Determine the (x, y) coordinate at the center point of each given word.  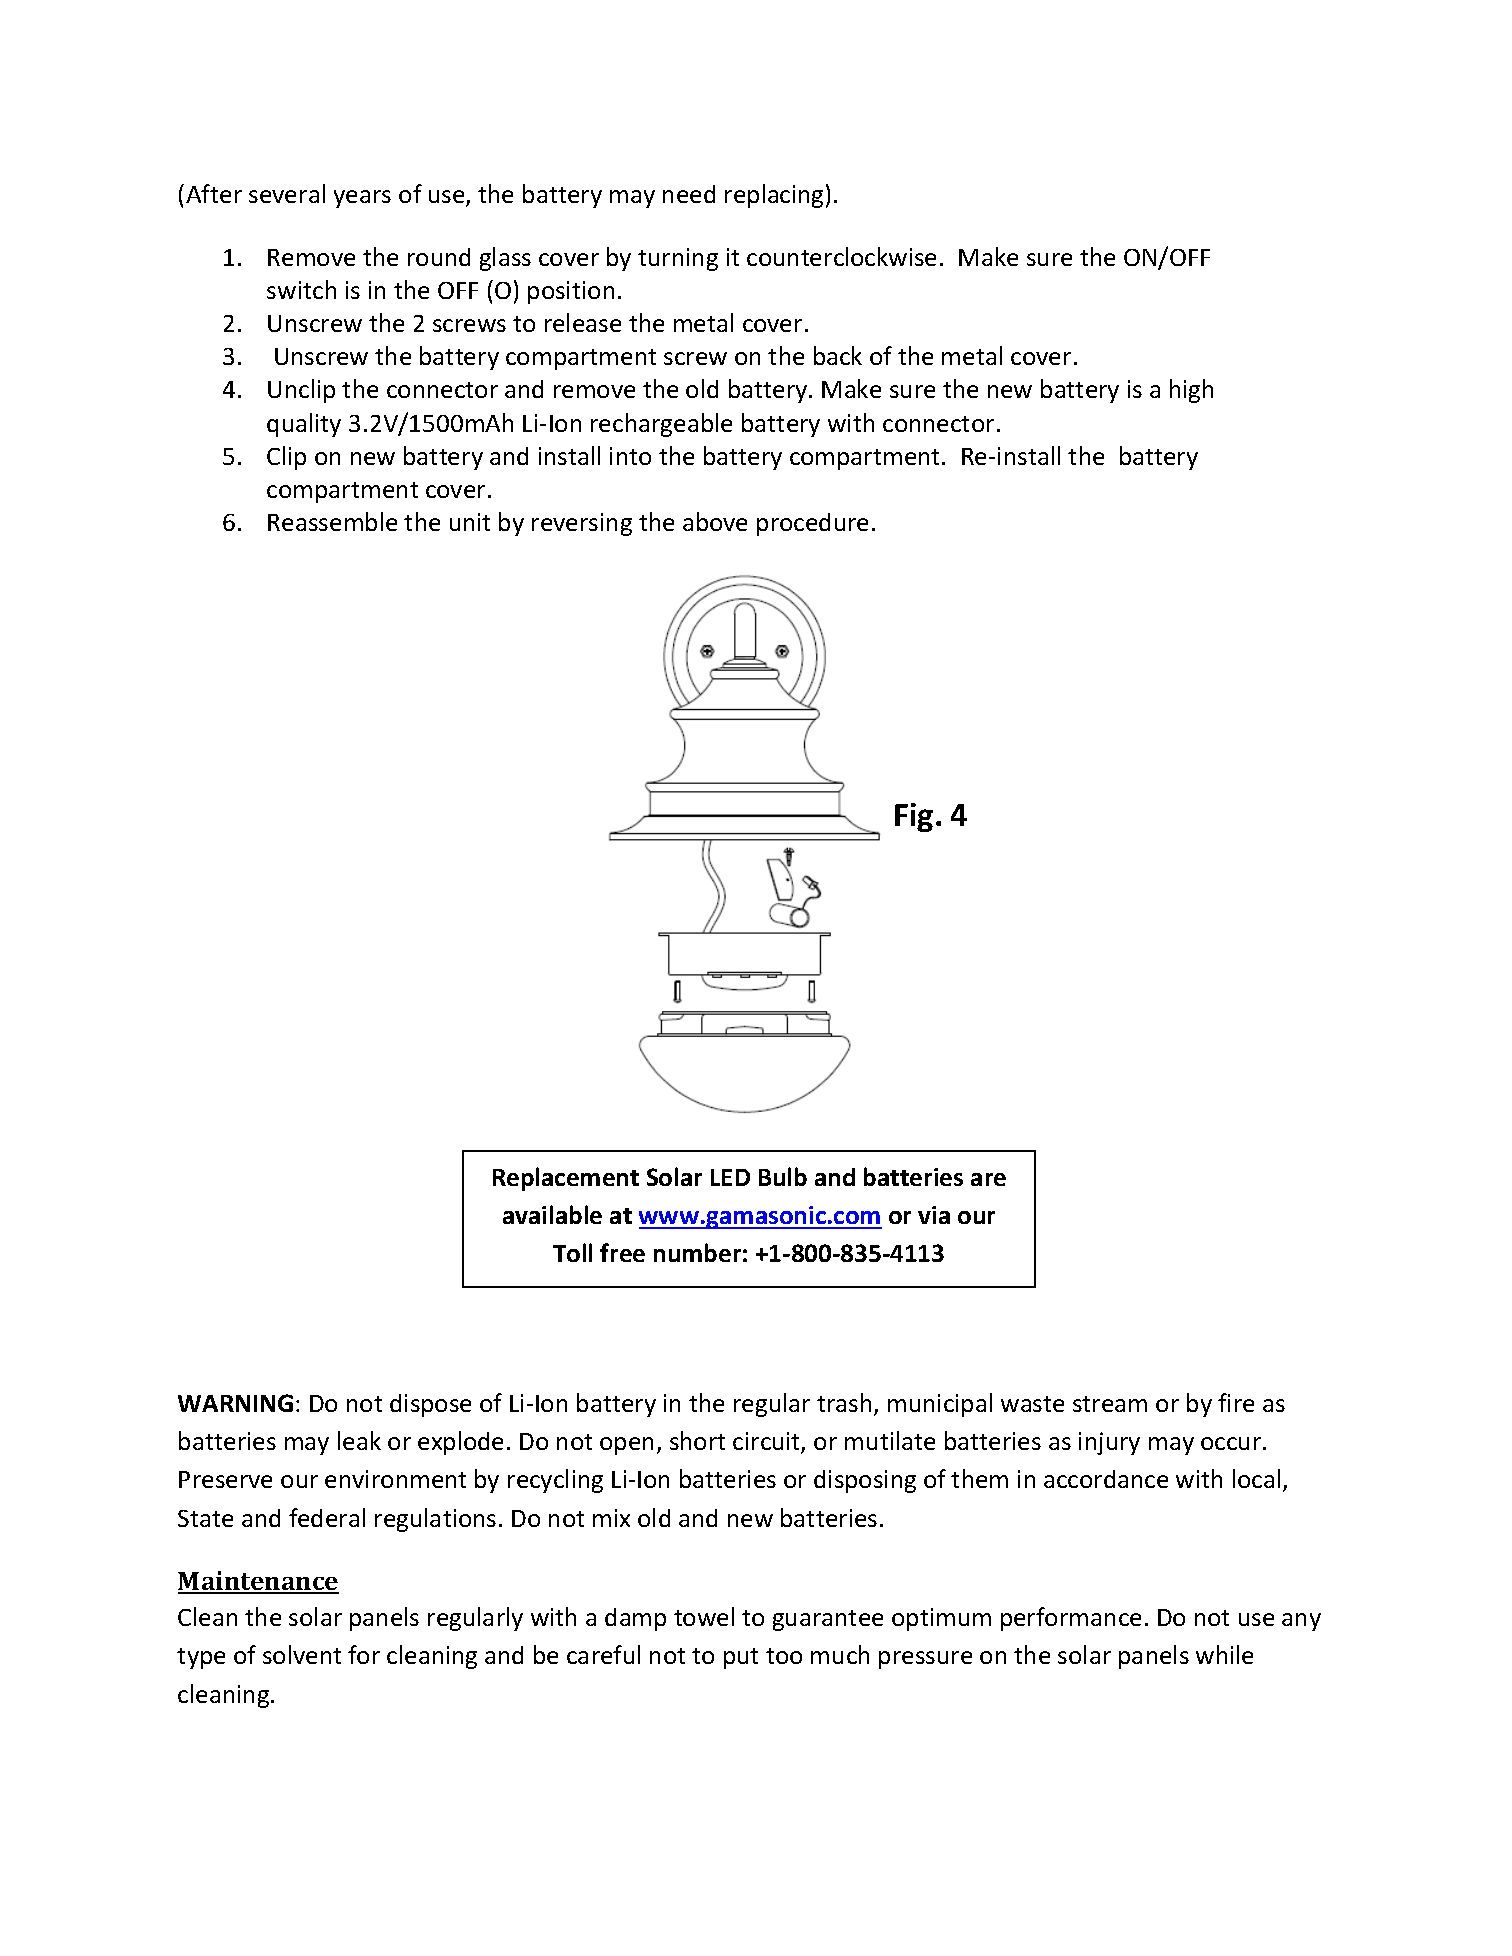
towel (704, 1616)
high (1191, 391)
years (362, 199)
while (1224, 1654)
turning (678, 259)
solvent (302, 1654)
